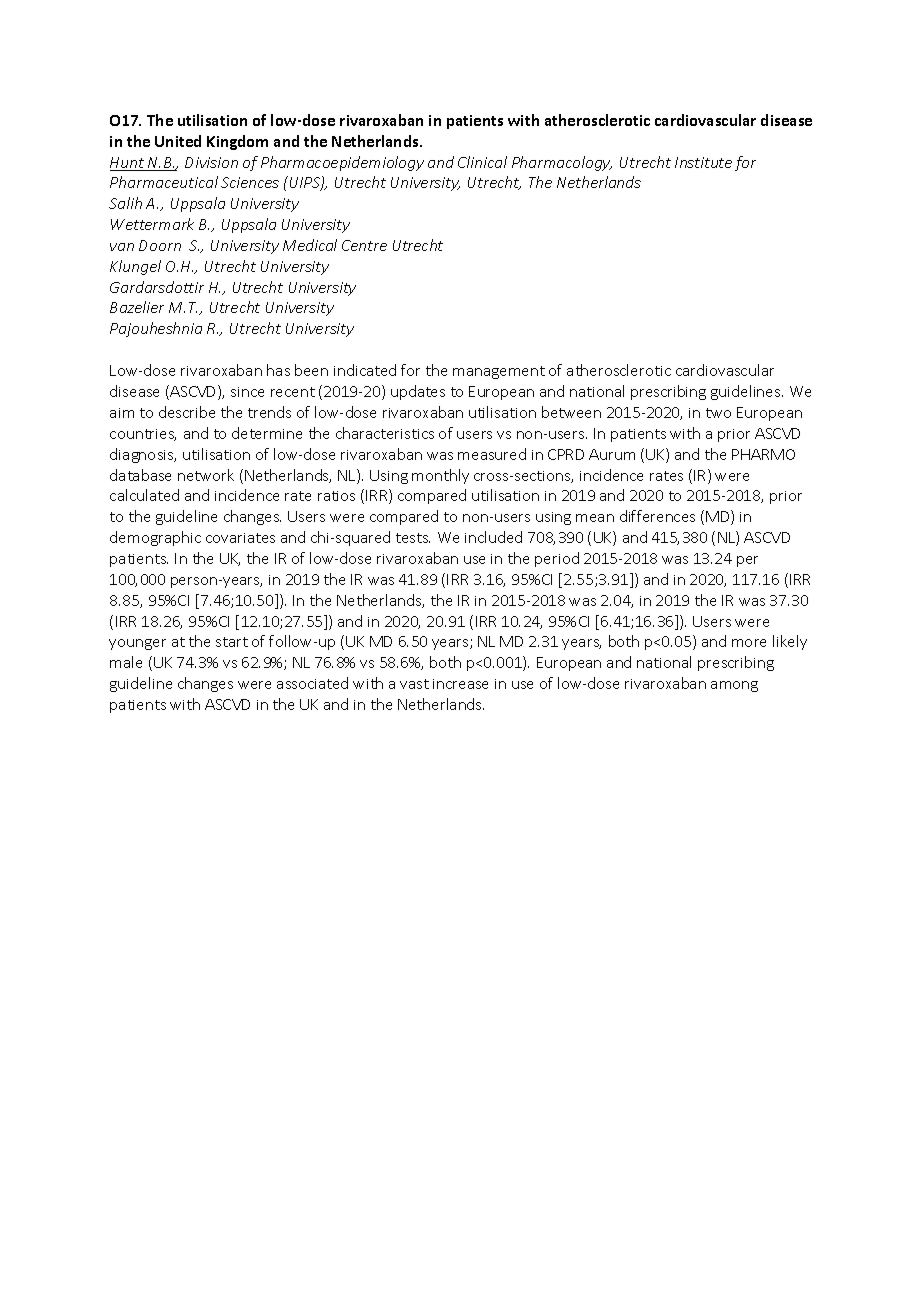  I want to click on describe, so click(187, 412).
